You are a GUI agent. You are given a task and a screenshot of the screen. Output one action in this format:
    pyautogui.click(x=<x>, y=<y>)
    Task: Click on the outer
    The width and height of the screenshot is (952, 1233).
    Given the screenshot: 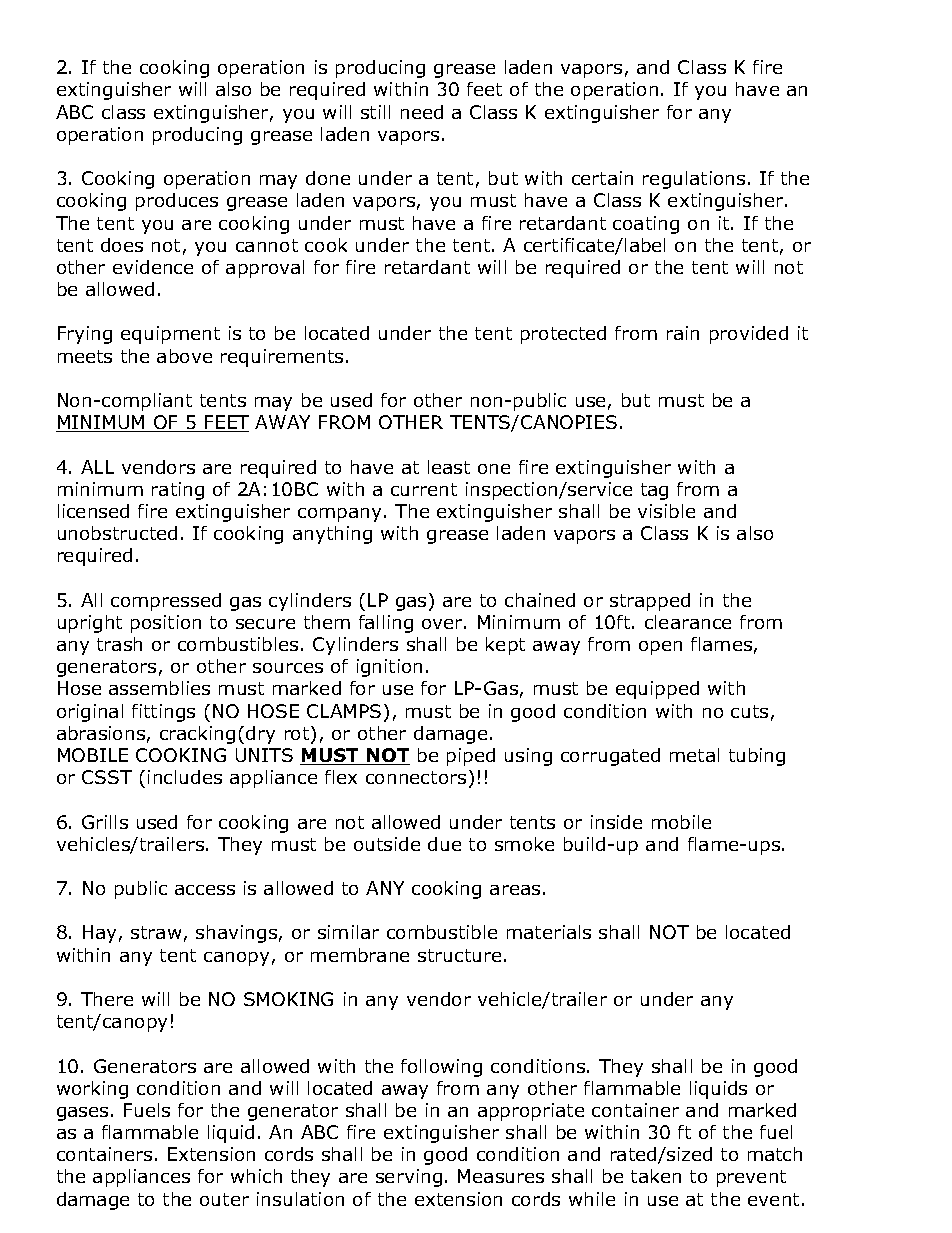 What is the action you would take?
    pyautogui.click(x=224, y=1199)
